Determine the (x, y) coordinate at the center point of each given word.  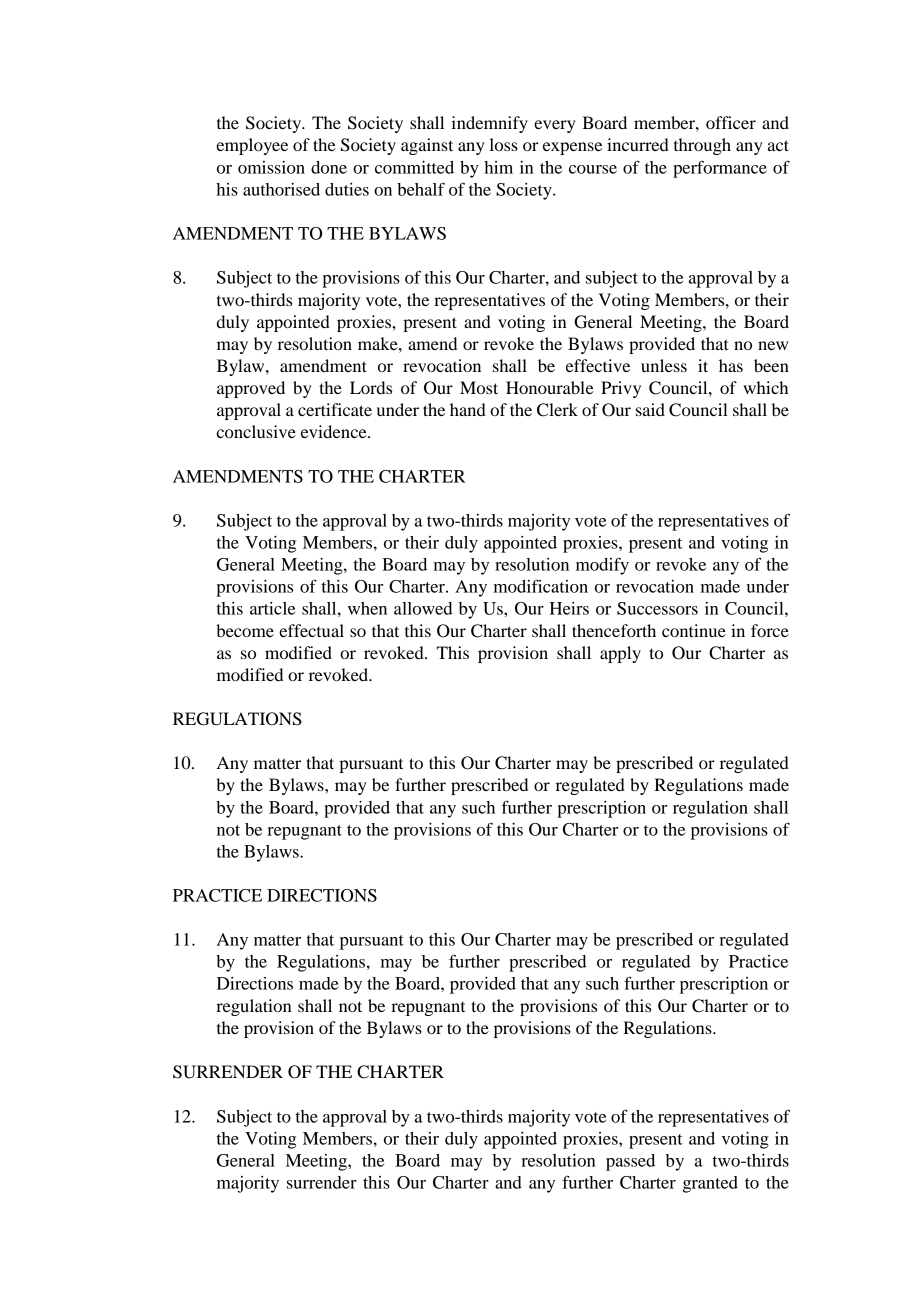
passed (630, 1162)
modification (541, 586)
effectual (311, 630)
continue (694, 630)
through (702, 146)
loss (504, 144)
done (329, 167)
